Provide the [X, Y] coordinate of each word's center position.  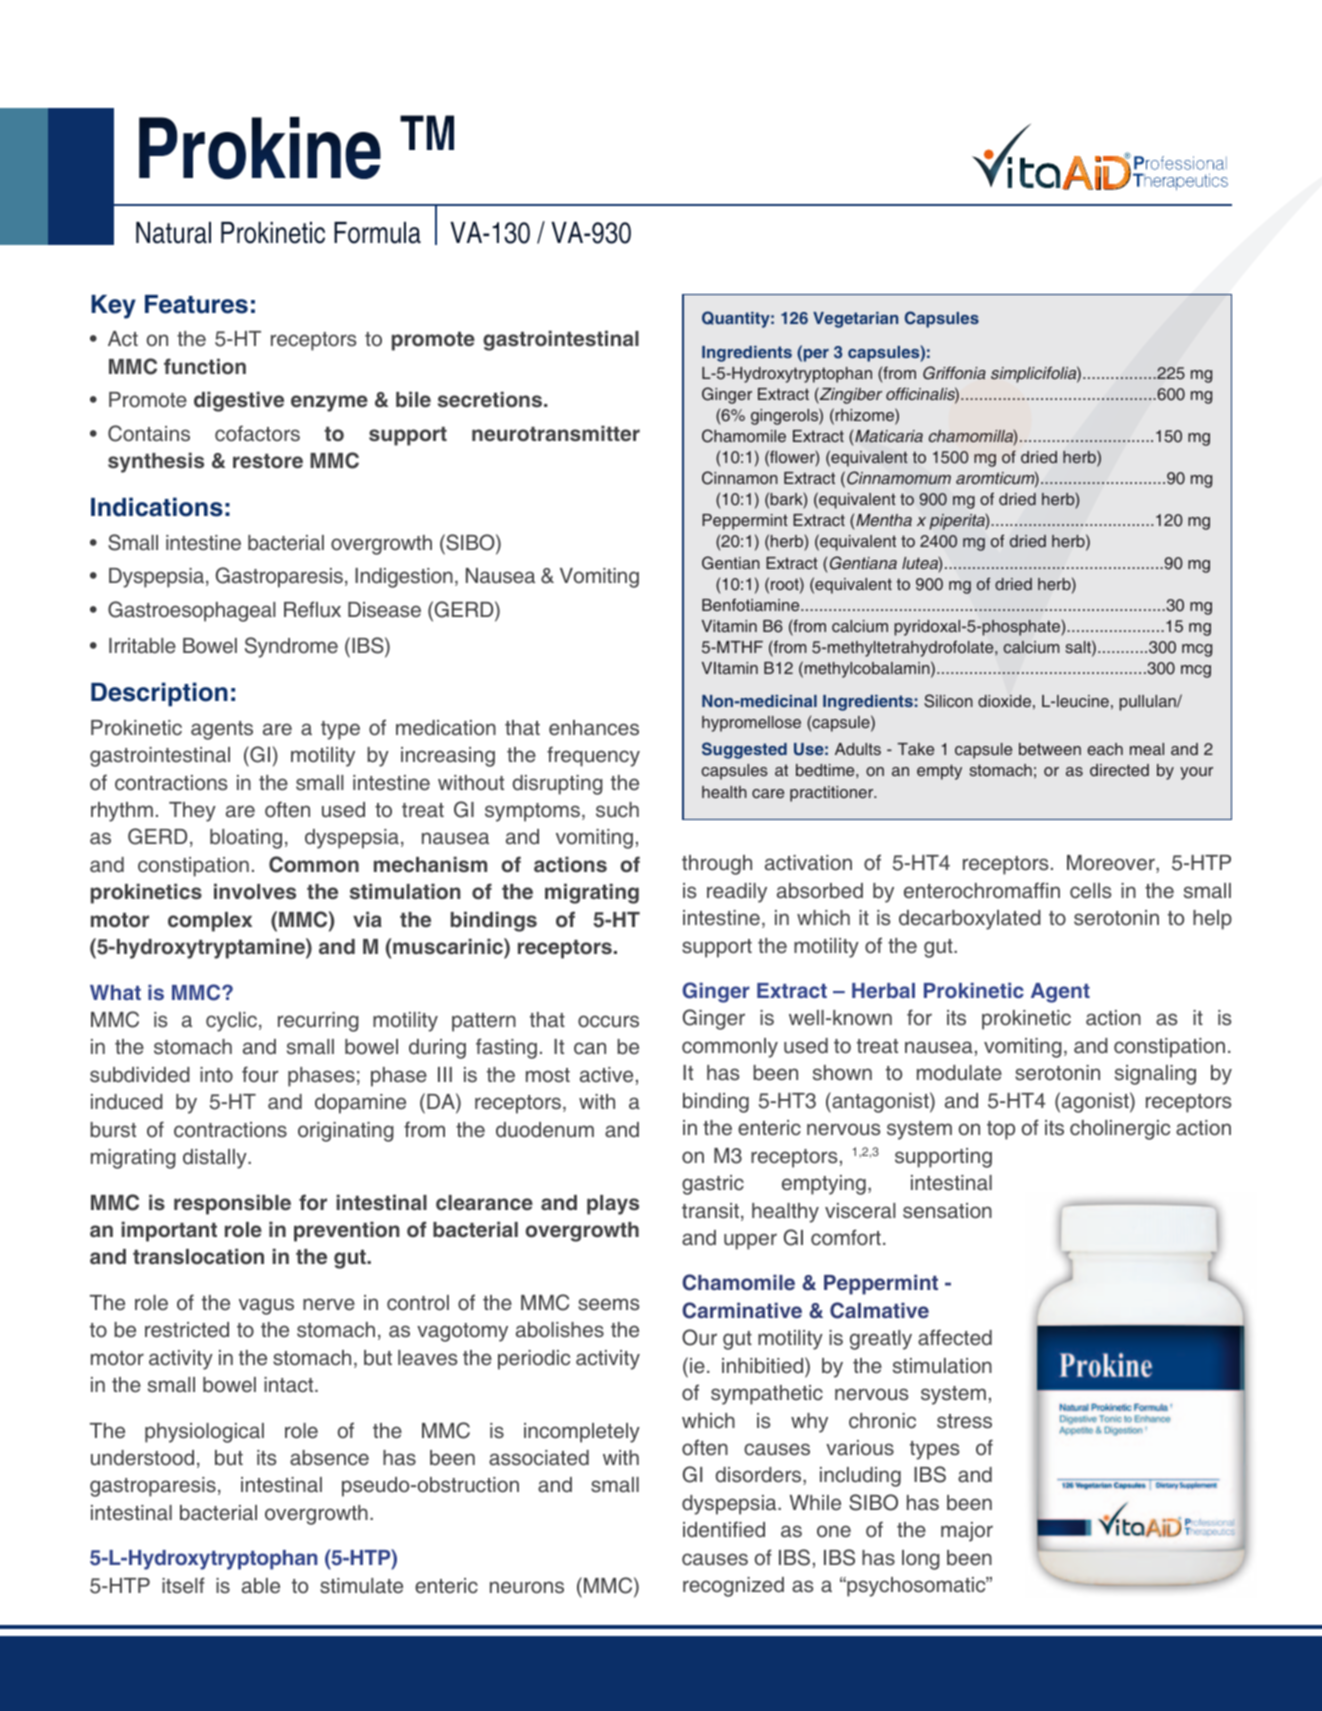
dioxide [1004, 701]
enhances [594, 728]
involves [255, 891]
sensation [947, 1211]
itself [183, 1585]
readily [737, 893]
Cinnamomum [899, 478]
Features [196, 304]
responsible [232, 1204]
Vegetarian [855, 320]
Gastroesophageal [192, 611]
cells [1090, 891]
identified [724, 1529]
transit [710, 1211]
